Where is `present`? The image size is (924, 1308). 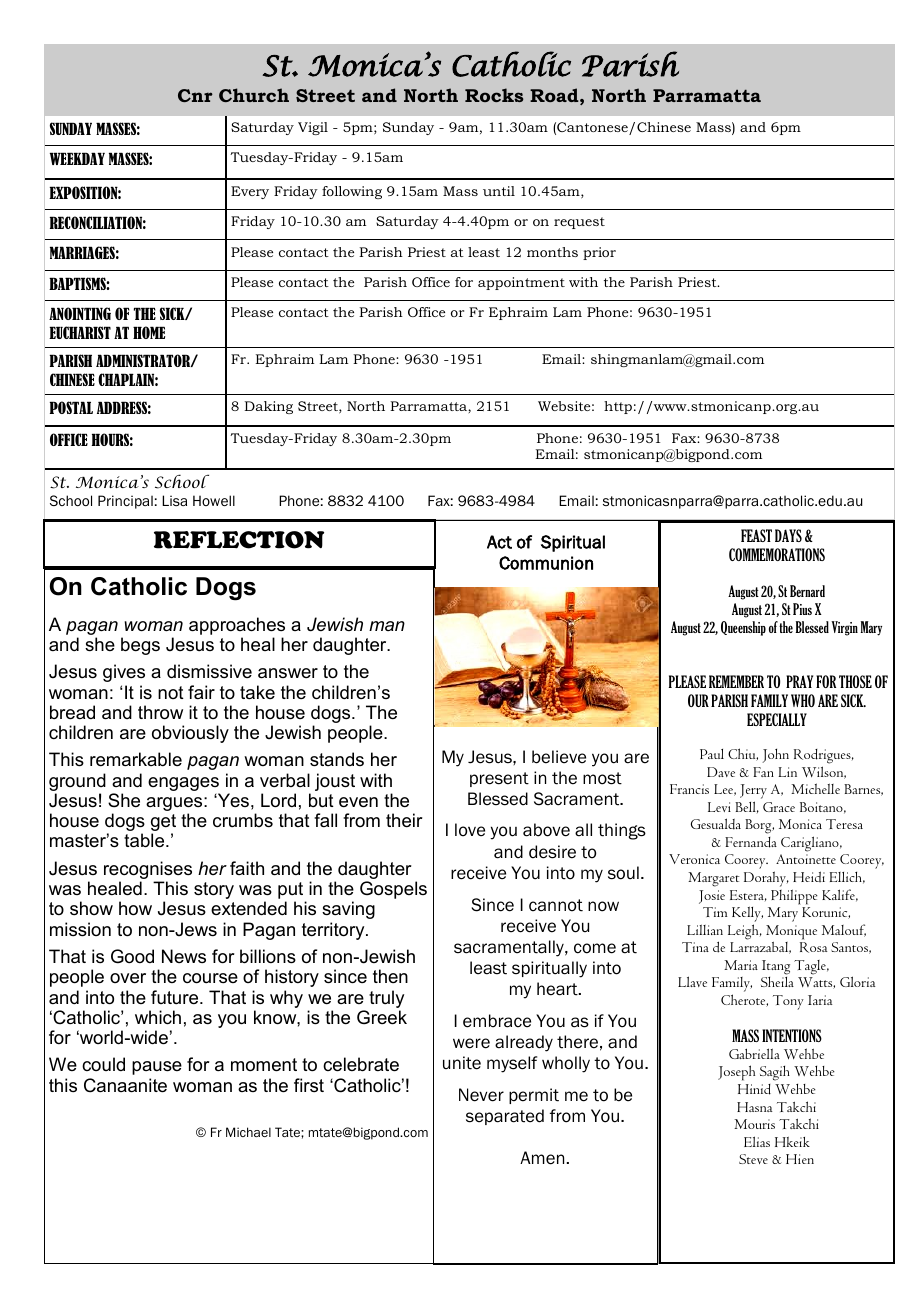 present is located at coordinates (499, 779).
